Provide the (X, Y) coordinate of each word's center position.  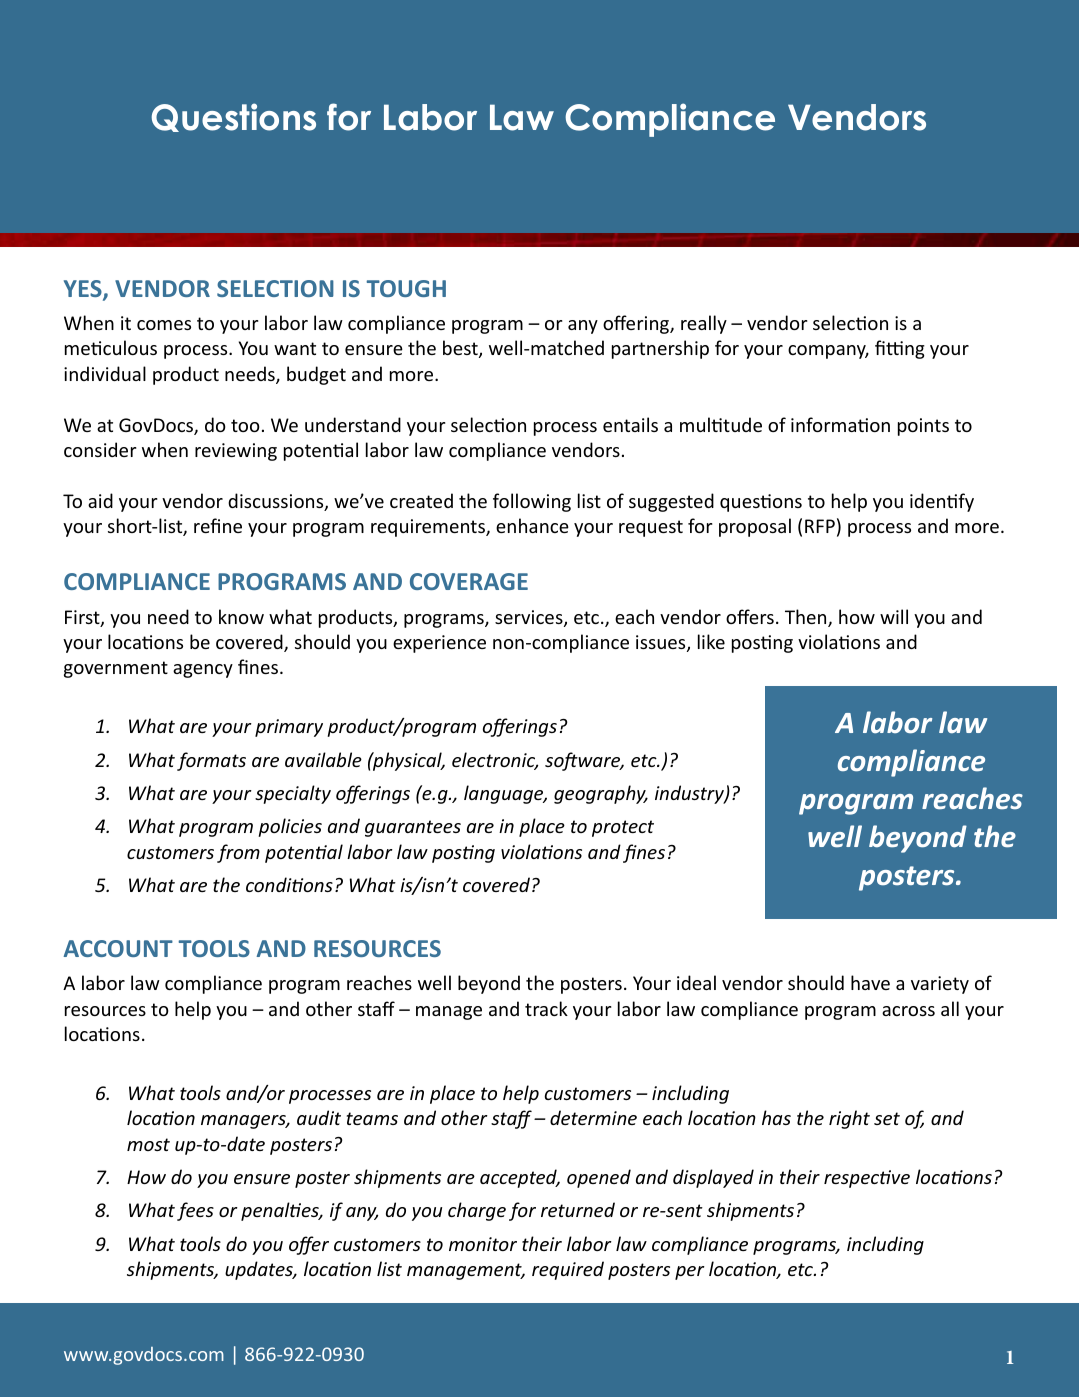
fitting (900, 349)
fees (195, 1211)
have (870, 982)
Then (807, 618)
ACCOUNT (118, 948)
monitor (483, 1244)
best (461, 349)
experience (439, 644)
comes (164, 325)
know (241, 616)
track (546, 1008)
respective (867, 1179)
